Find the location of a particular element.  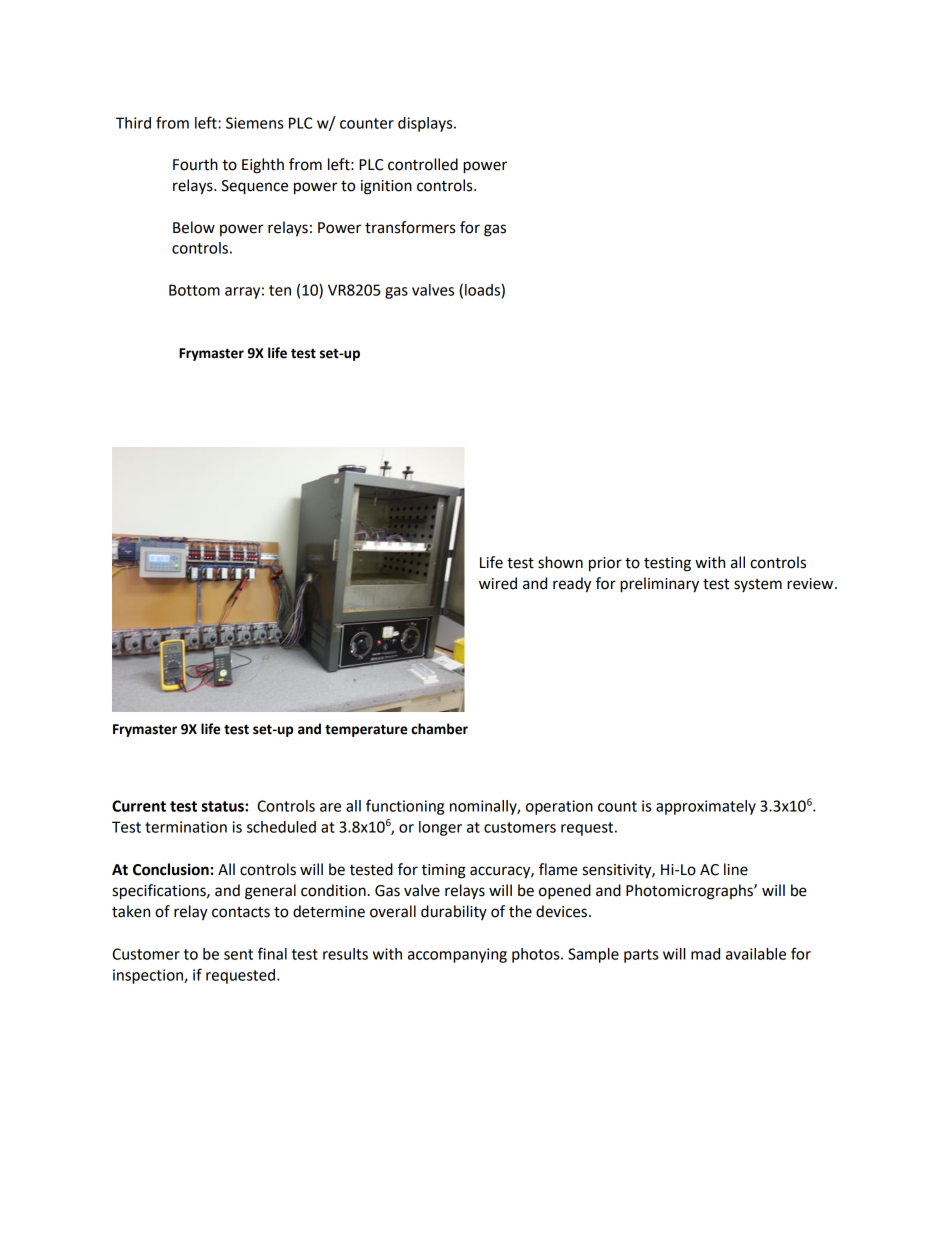

chamber is located at coordinates (439, 729).
